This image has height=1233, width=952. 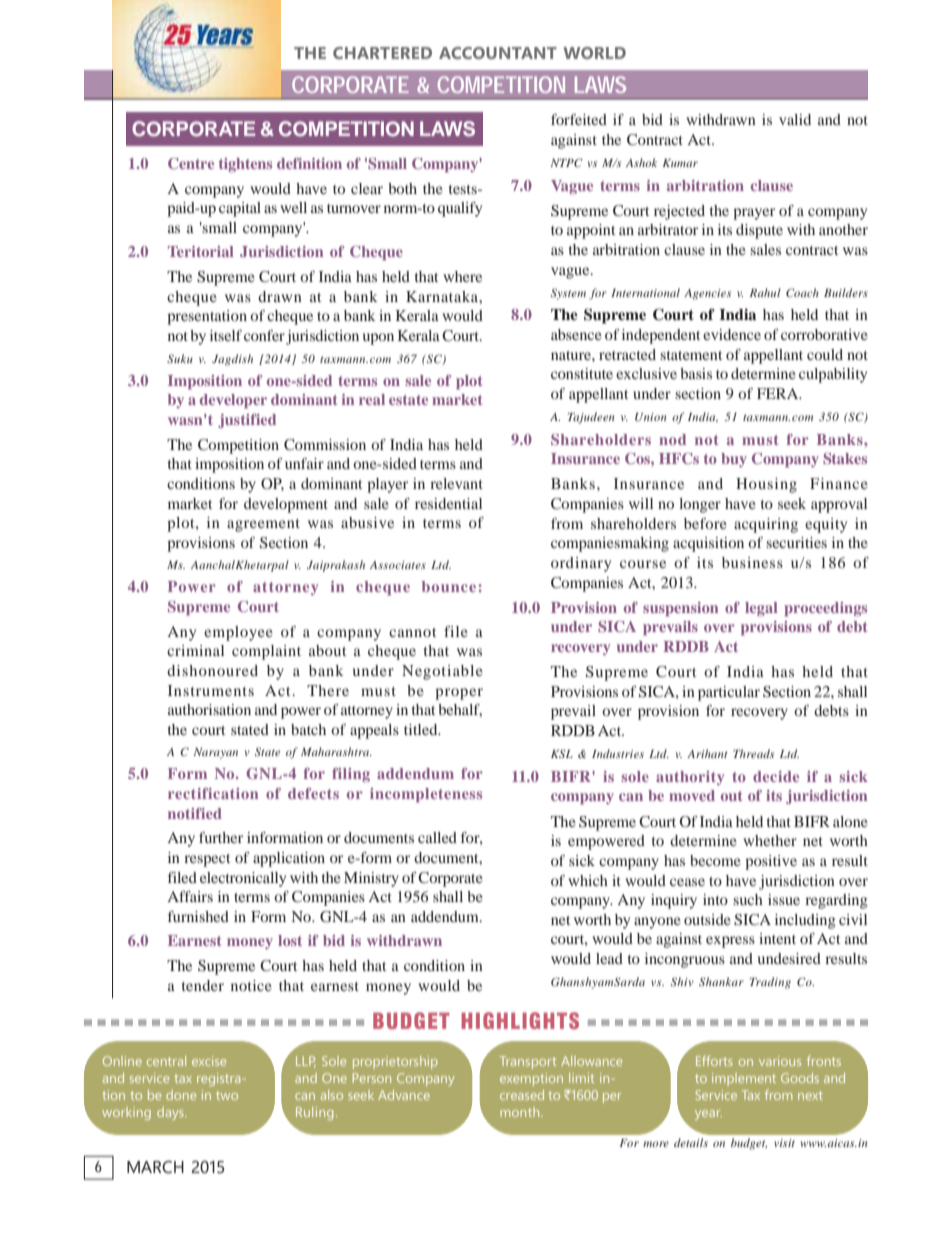 I want to click on incompleteness, so click(x=426, y=795).
